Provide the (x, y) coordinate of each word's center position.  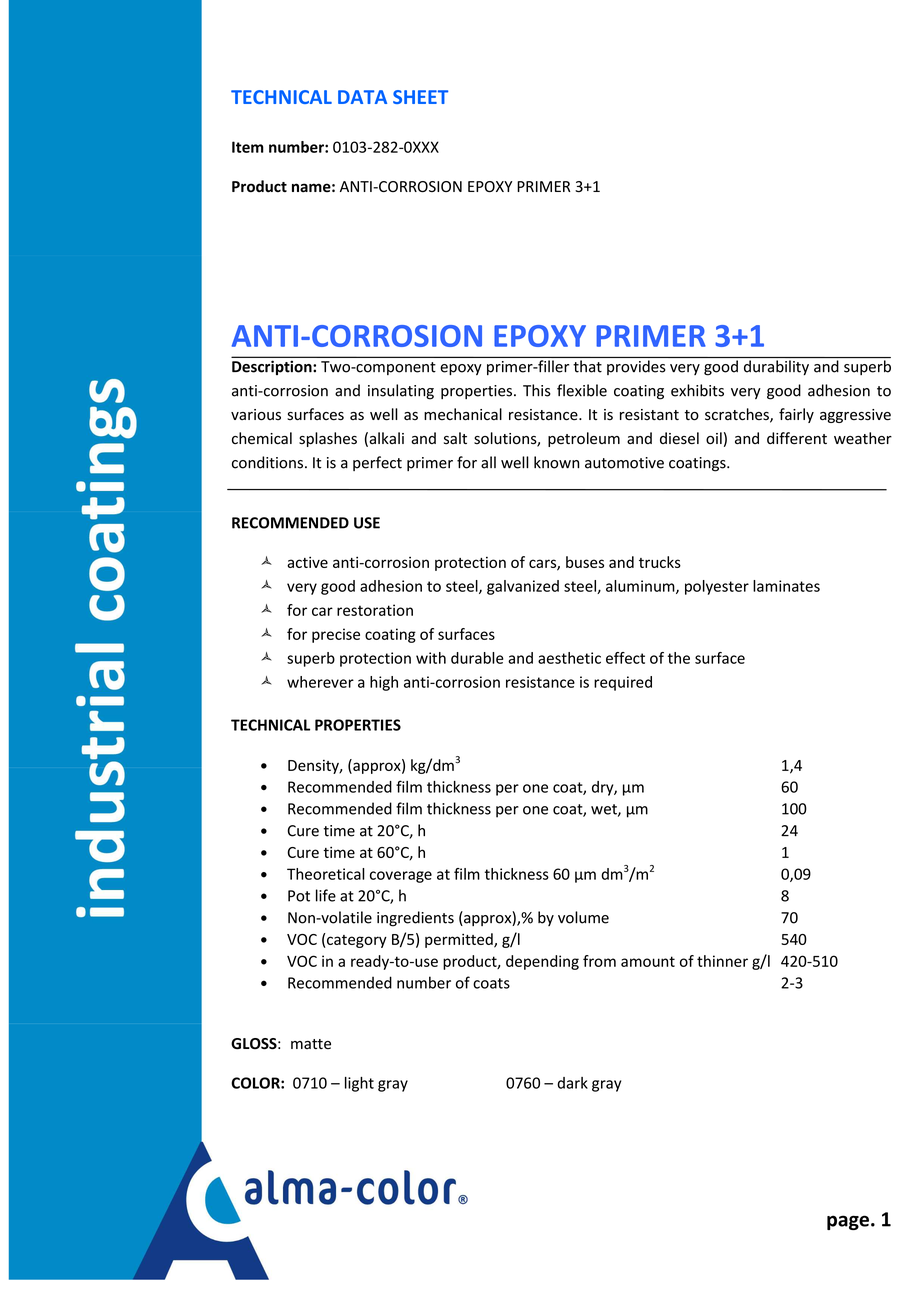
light (359, 1084)
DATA (362, 97)
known (556, 462)
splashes (328, 439)
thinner (722, 961)
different (797, 438)
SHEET (420, 97)
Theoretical (326, 874)
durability (776, 367)
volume (583, 917)
